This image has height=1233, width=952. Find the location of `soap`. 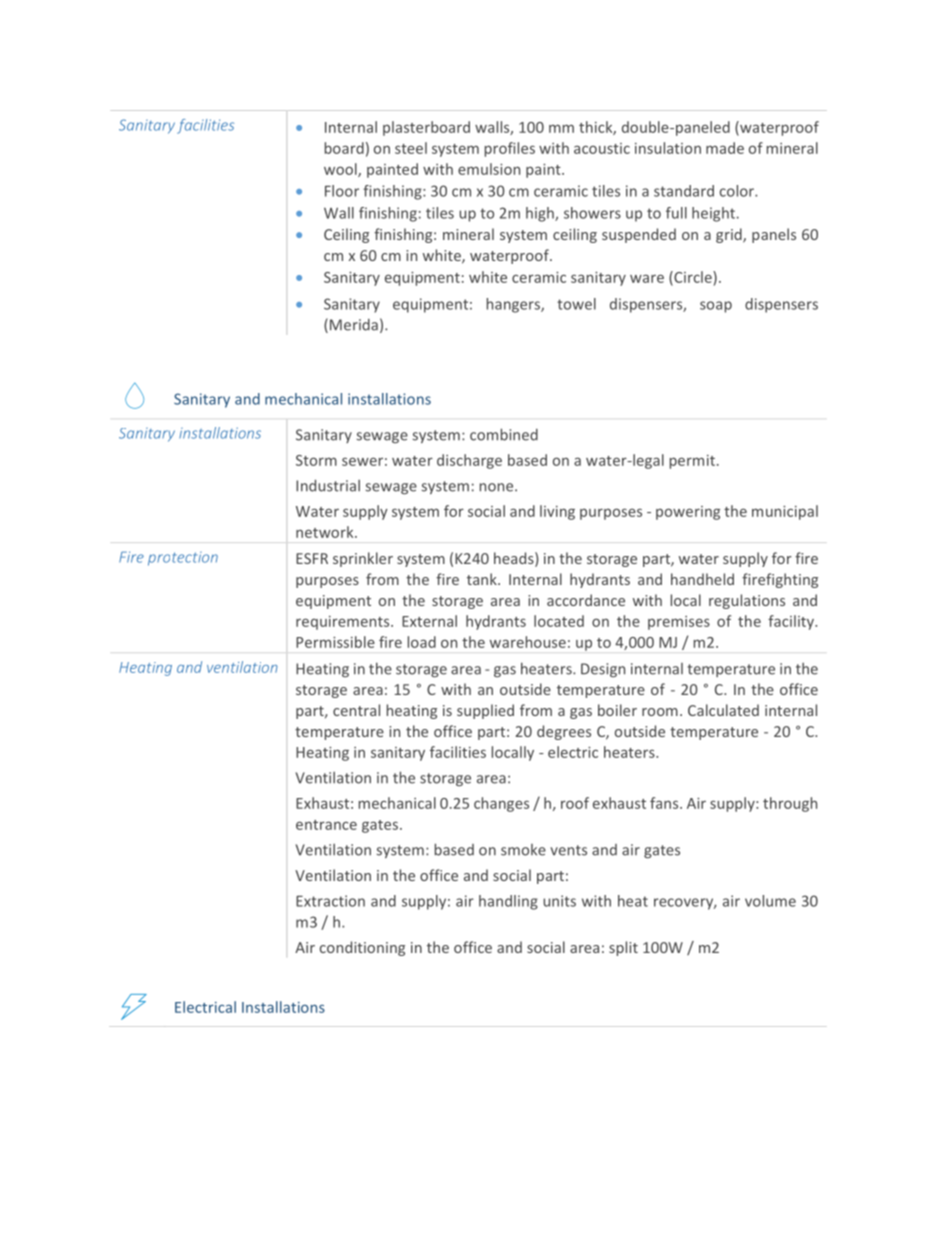

soap is located at coordinates (716, 307).
